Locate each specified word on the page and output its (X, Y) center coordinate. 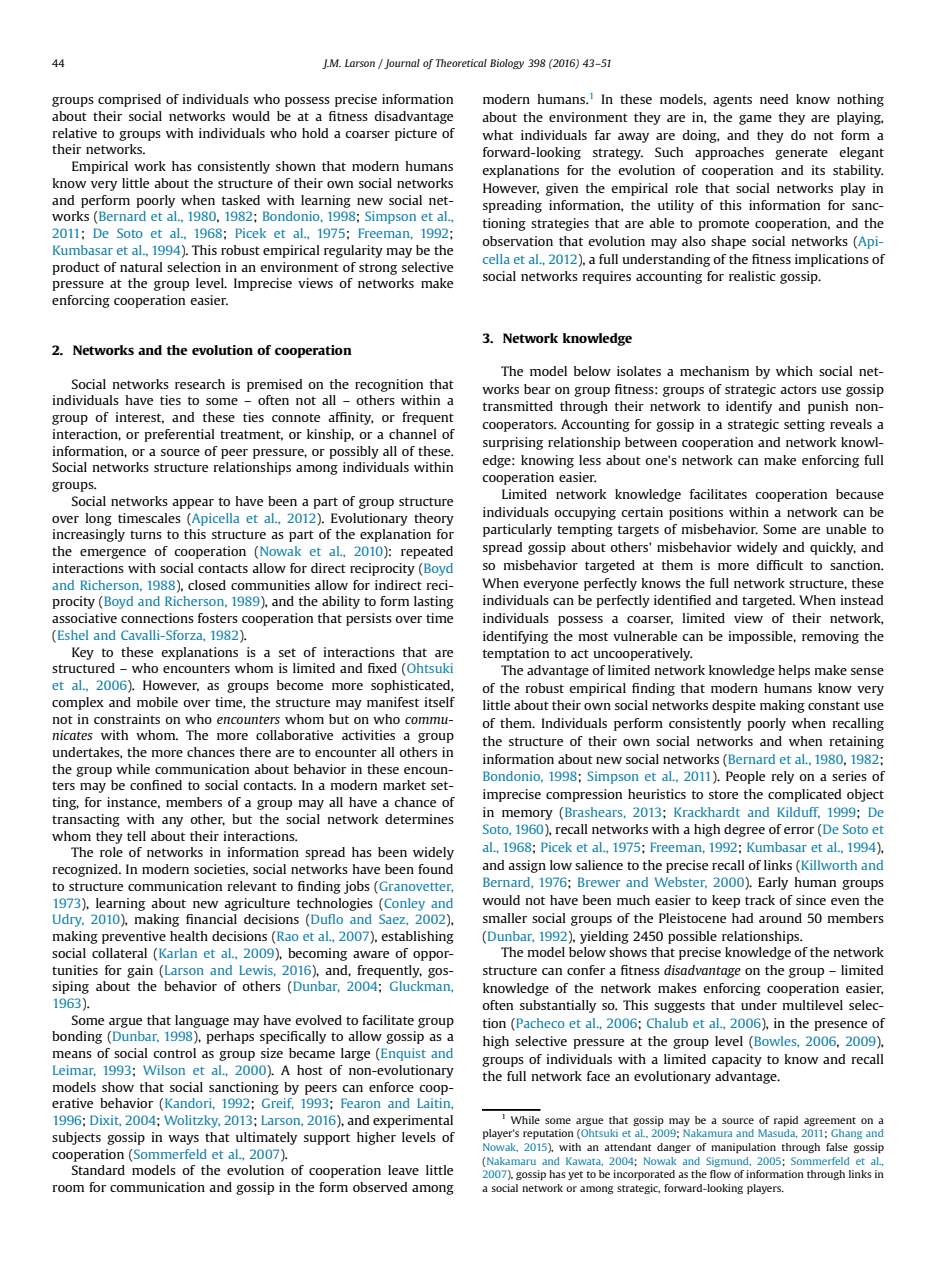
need (774, 99)
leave (403, 1170)
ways (183, 1140)
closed (207, 585)
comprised (129, 100)
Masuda (777, 1133)
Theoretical (461, 63)
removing (830, 637)
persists (369, 619)
